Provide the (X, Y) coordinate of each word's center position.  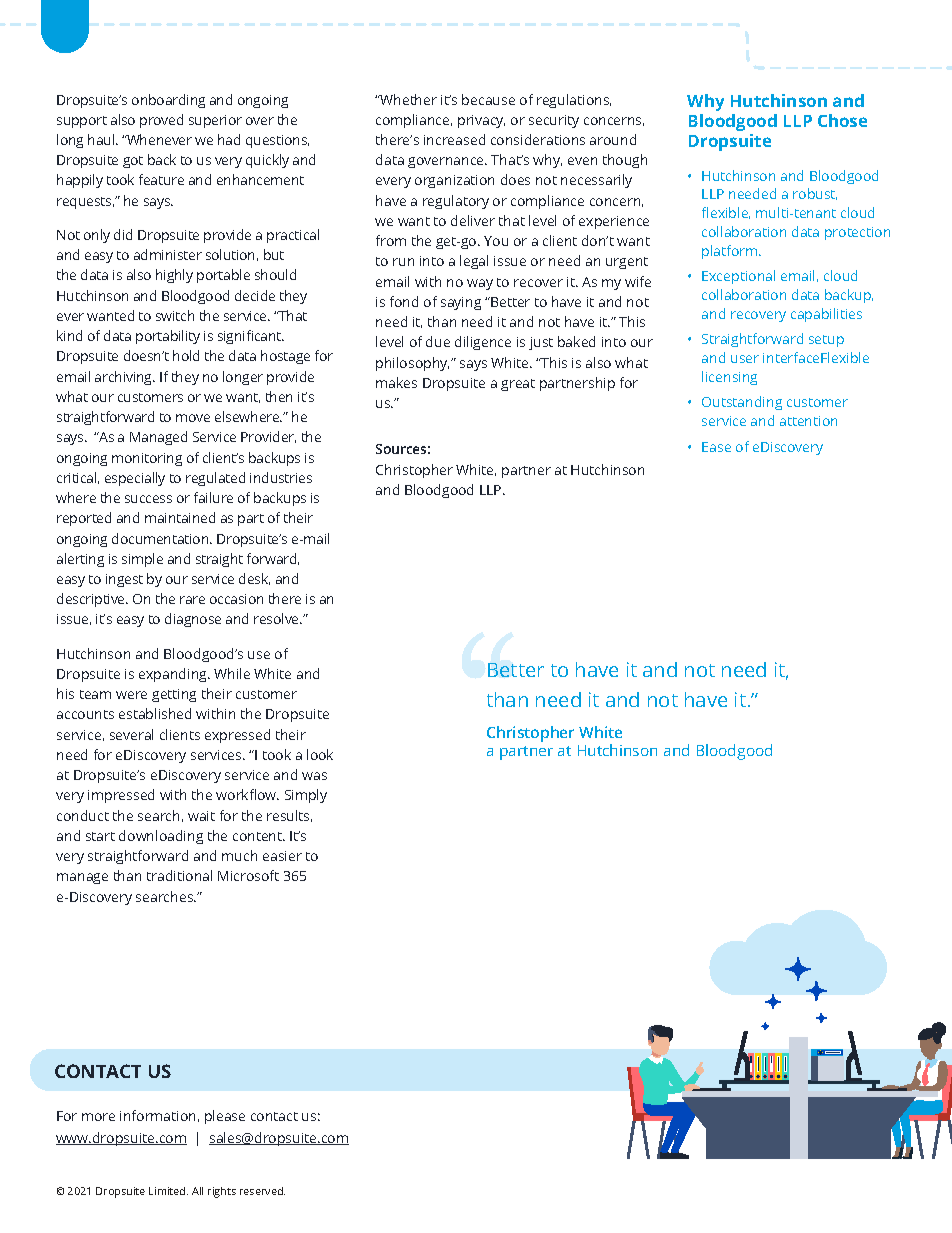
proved (161, 121)
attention (808, 421)
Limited (168, 1191)
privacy (481, 121)
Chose (842, 120)
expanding (174, 675)
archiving (125, 378)
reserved (262, 1191)
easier (282, 856)
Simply (306, 796)
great (518, 385)
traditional (179, 875)
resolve (277, 618)
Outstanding (742, 403)
